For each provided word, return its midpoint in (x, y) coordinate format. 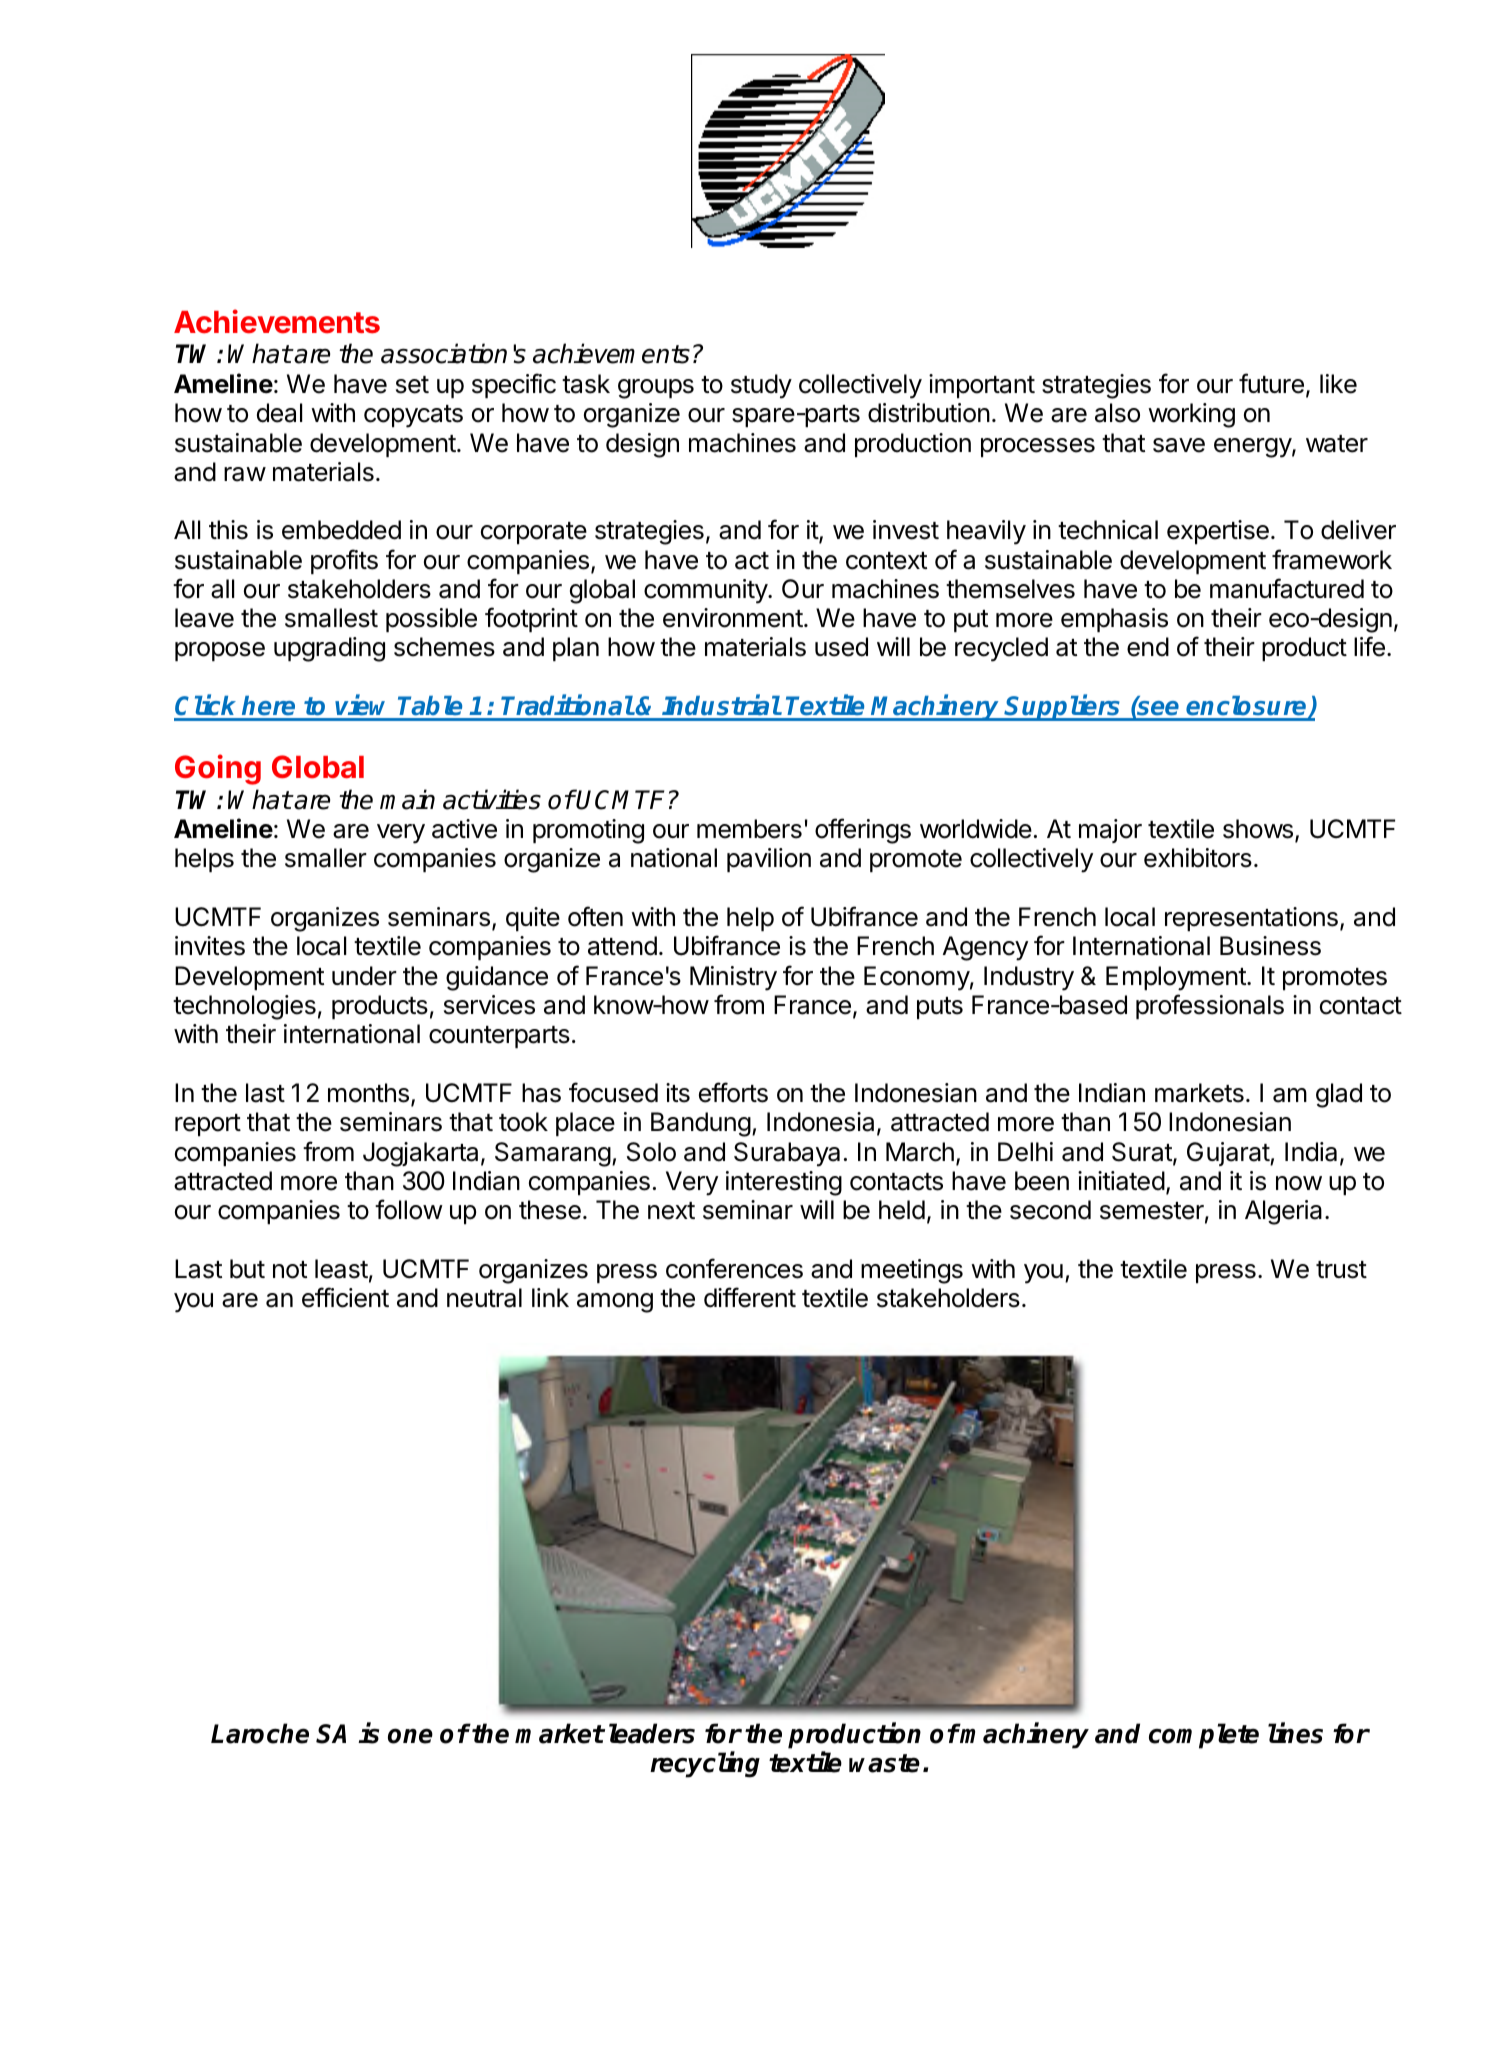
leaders (652, 1733)
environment (733, 618)
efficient (345, 1297)
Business (1270, 946)
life (1369, 646)
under (364, 976)
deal (279, 413)
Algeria (1283, 1212)
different (750, 1297)
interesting (784, 1183)
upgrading (329, 649)
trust (1341, 1270)
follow (409, 1209)
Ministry (733, 978)
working (1191, 415)
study (761, 386)
